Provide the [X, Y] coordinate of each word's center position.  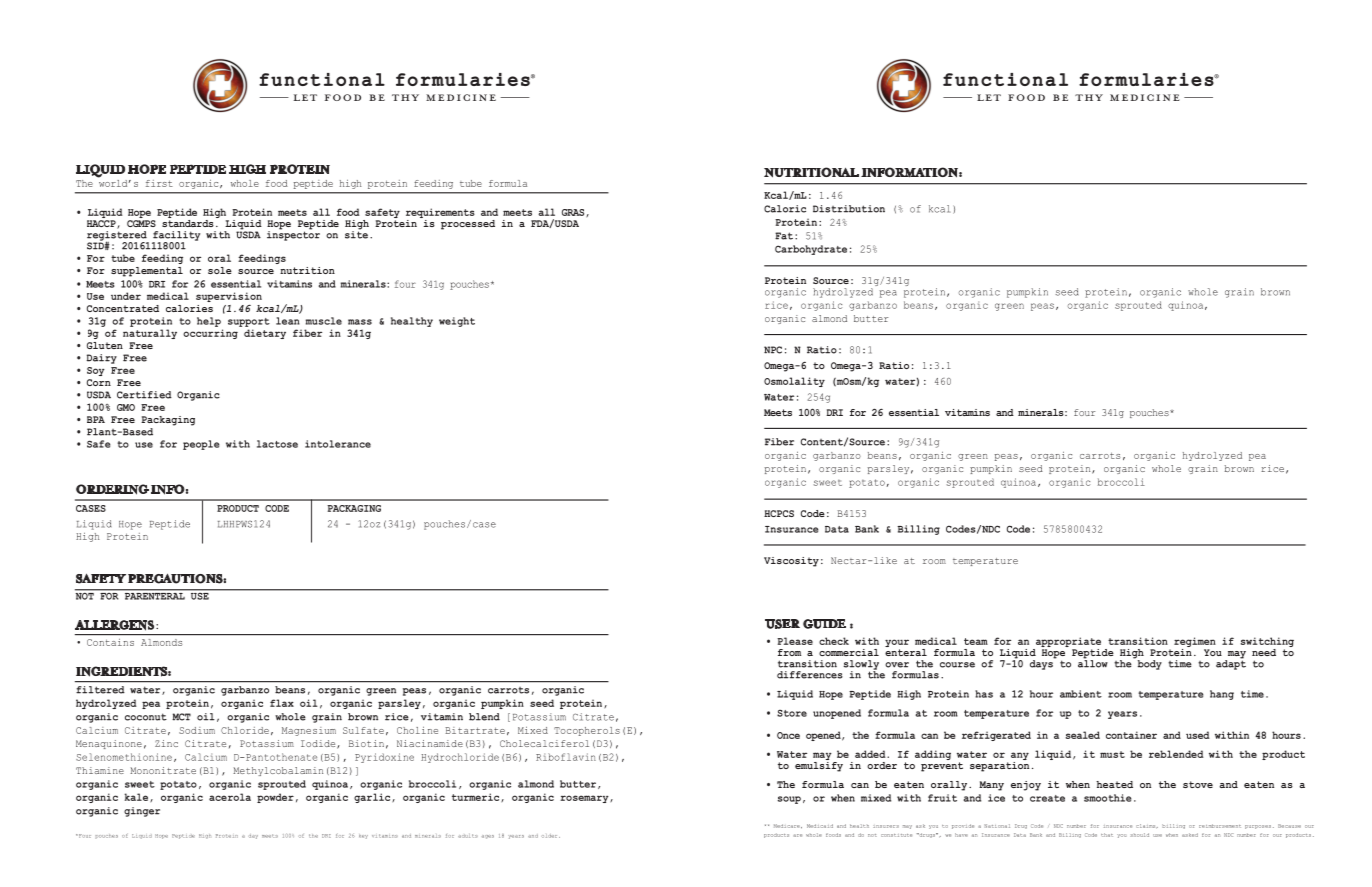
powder [275, 798]
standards [188, 222]
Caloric [785, 209]
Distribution [849, 209]
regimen [1195, 643]
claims [1147, 826]
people [201, 445]
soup [789, 800]
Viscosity [791, 562]
